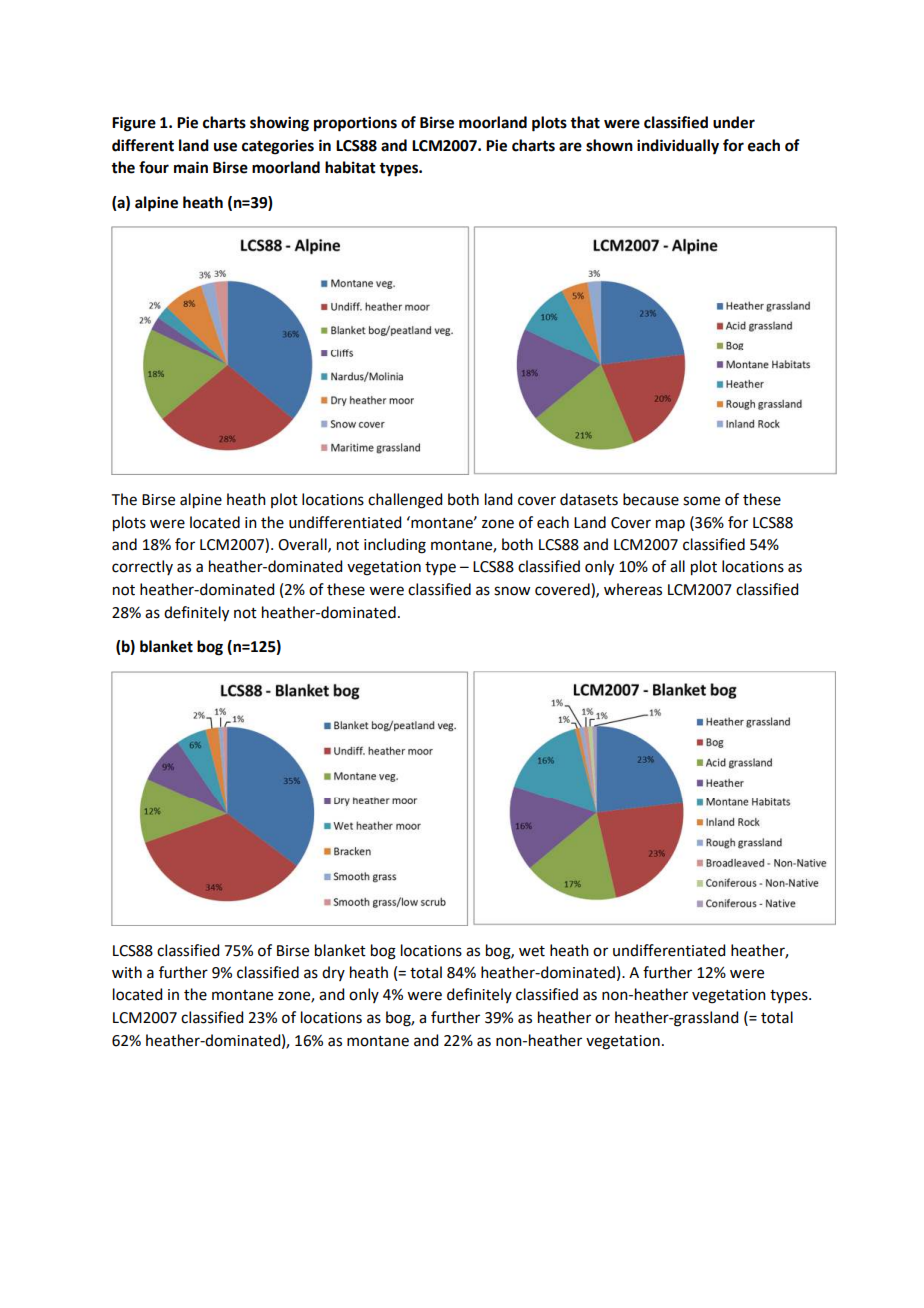  I want to click on challenged, so click(405, 501).
